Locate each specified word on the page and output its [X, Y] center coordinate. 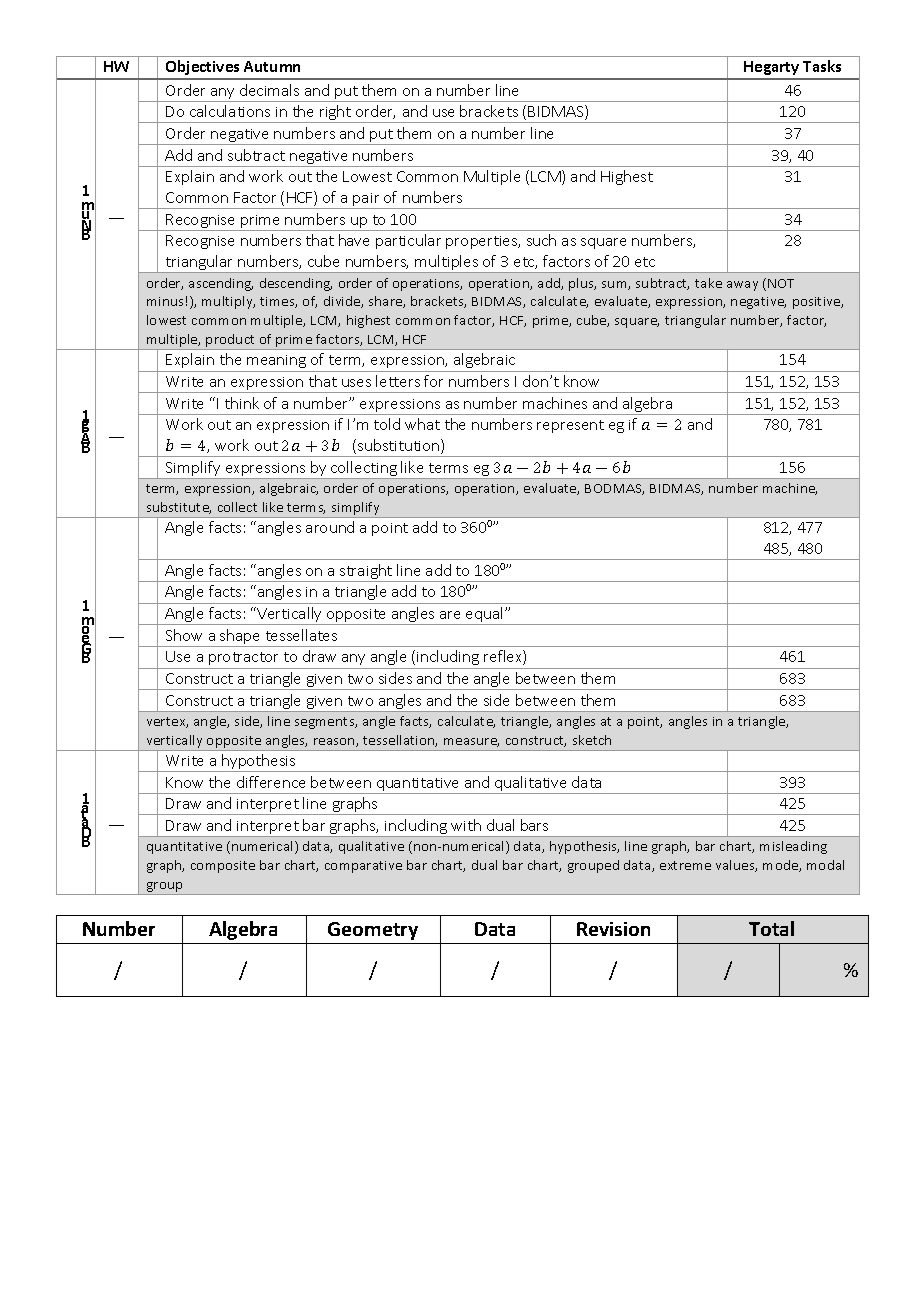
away [742, 286]
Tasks [822, 66]
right [336, 114]
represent [570, 426]
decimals [269, 90]
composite [223, 867]
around [330, 527]
